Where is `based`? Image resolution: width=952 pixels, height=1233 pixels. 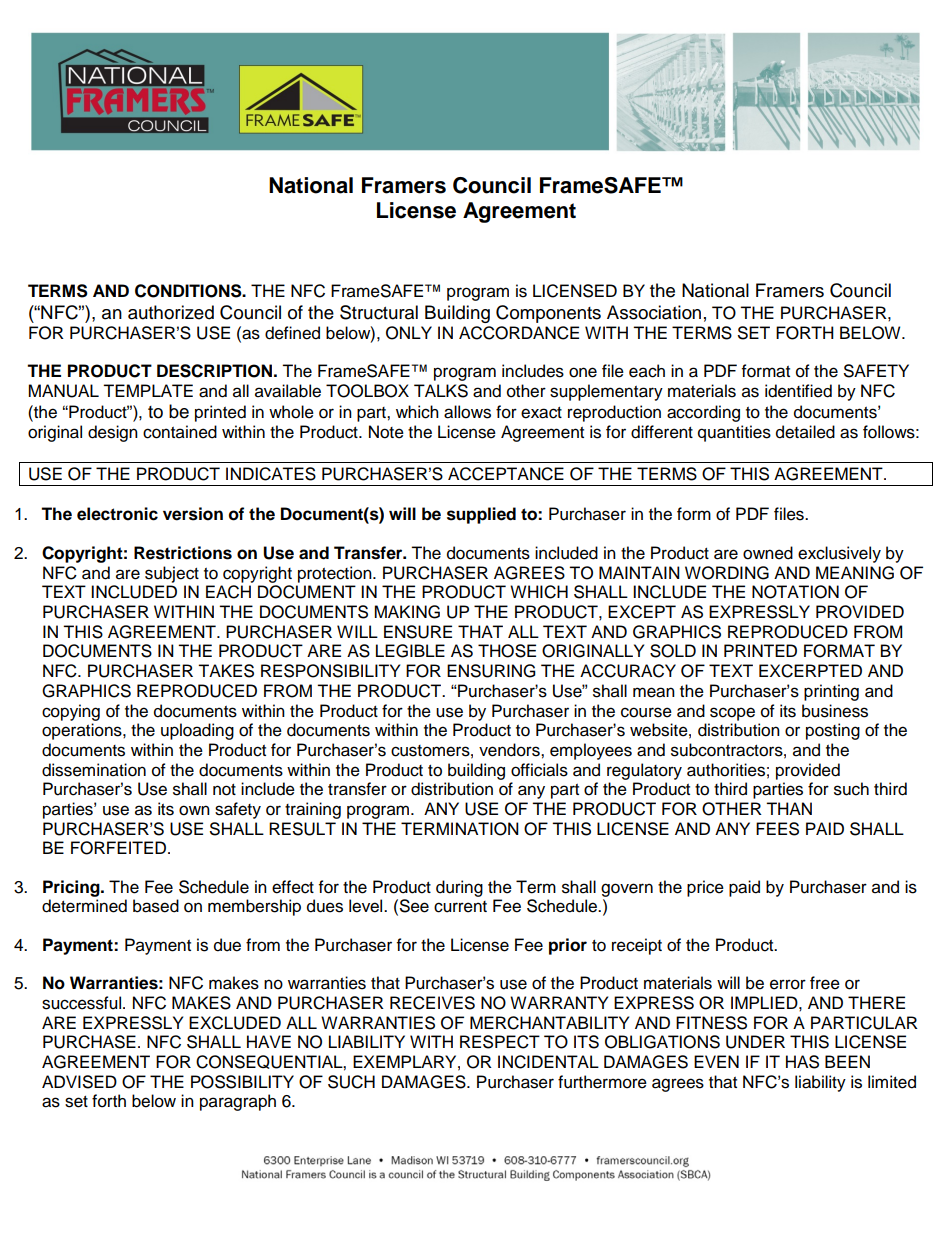
based is located at coordinates (156, 906).
